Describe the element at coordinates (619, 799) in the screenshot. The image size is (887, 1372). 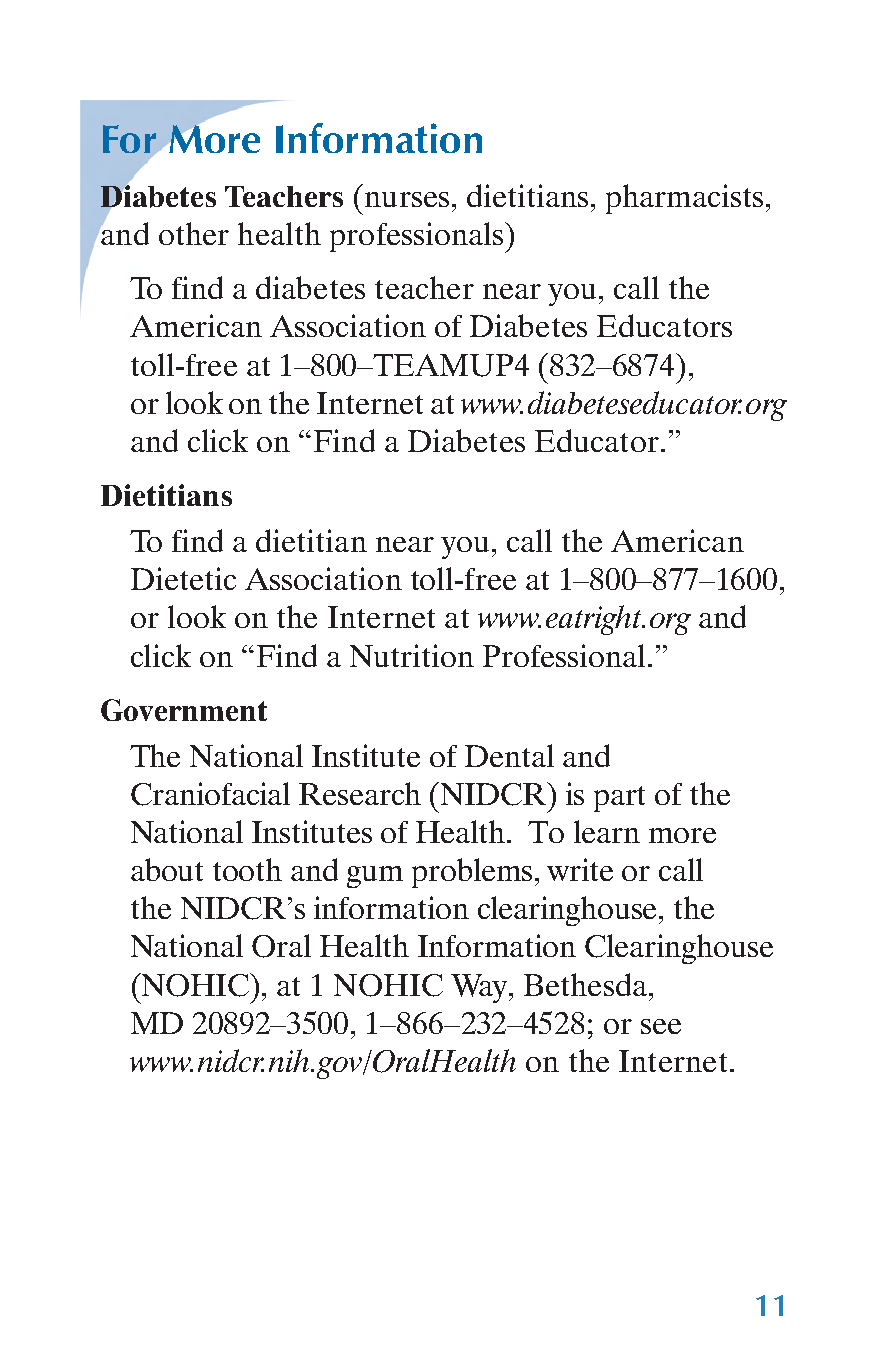
I see `part` at that location.
